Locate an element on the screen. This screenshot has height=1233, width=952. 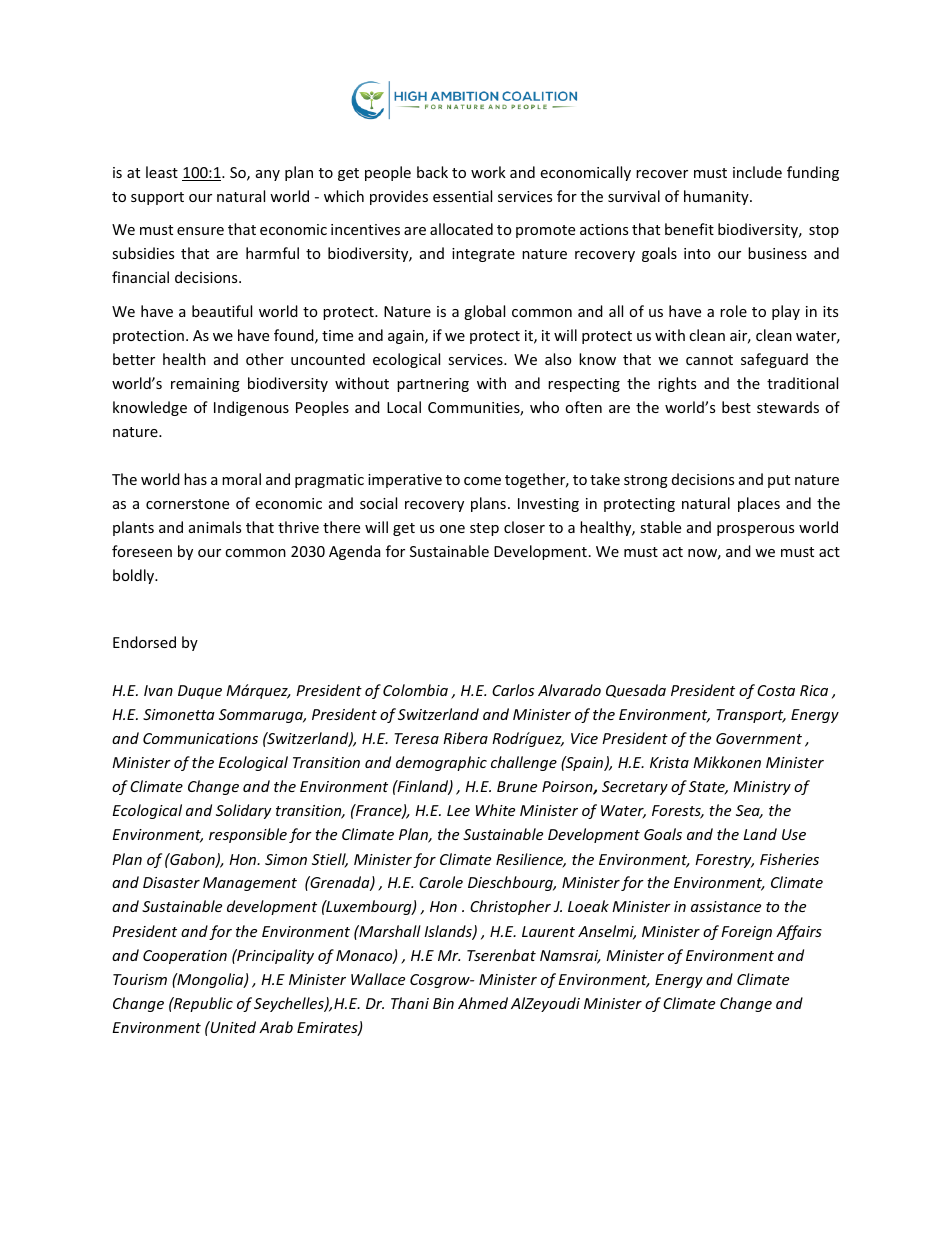
boldly is located at coordinates (135, 576).
